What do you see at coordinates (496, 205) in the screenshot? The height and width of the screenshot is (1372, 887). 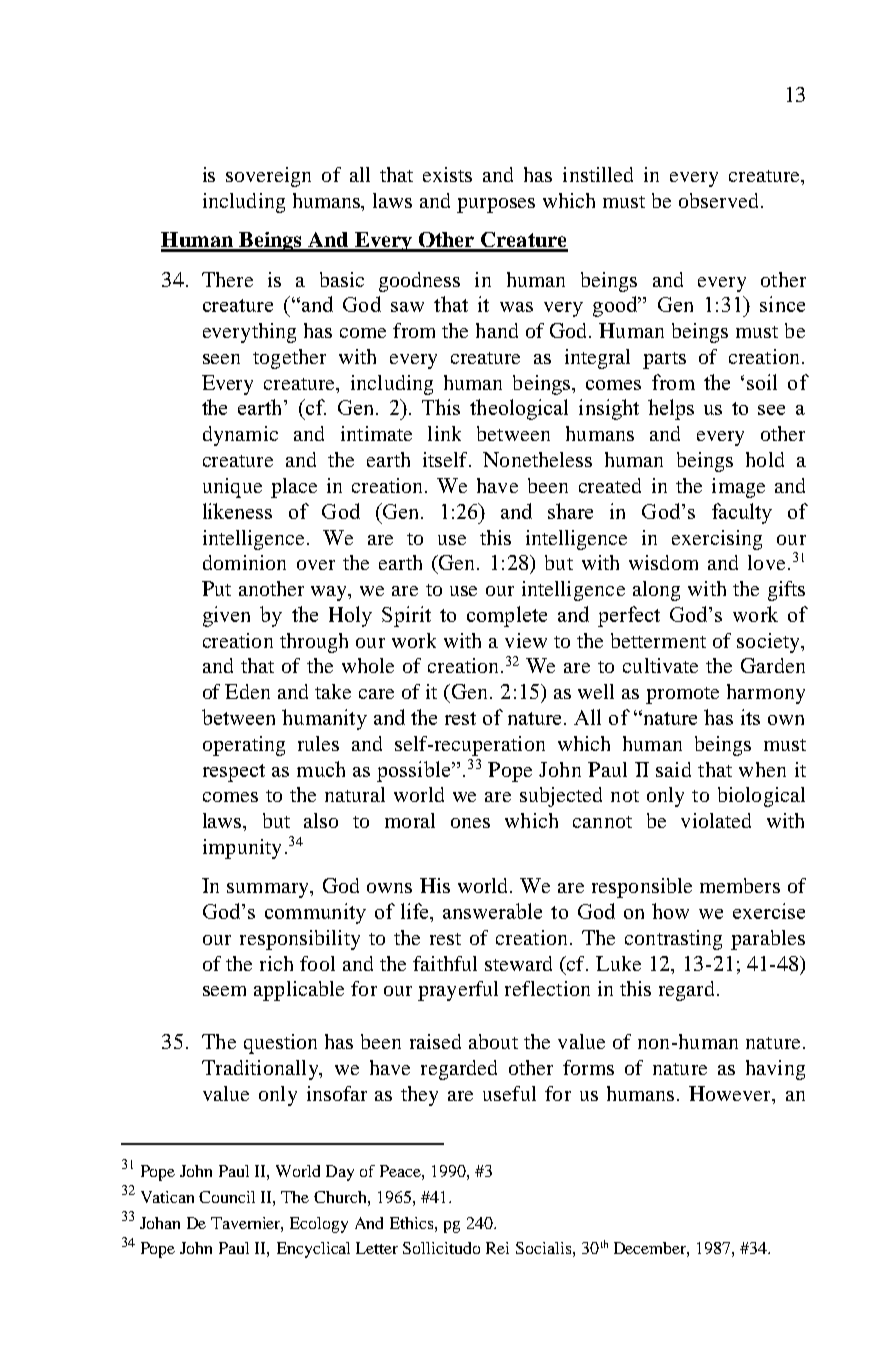 I see `purposes` at bounding box center [496, 205].
